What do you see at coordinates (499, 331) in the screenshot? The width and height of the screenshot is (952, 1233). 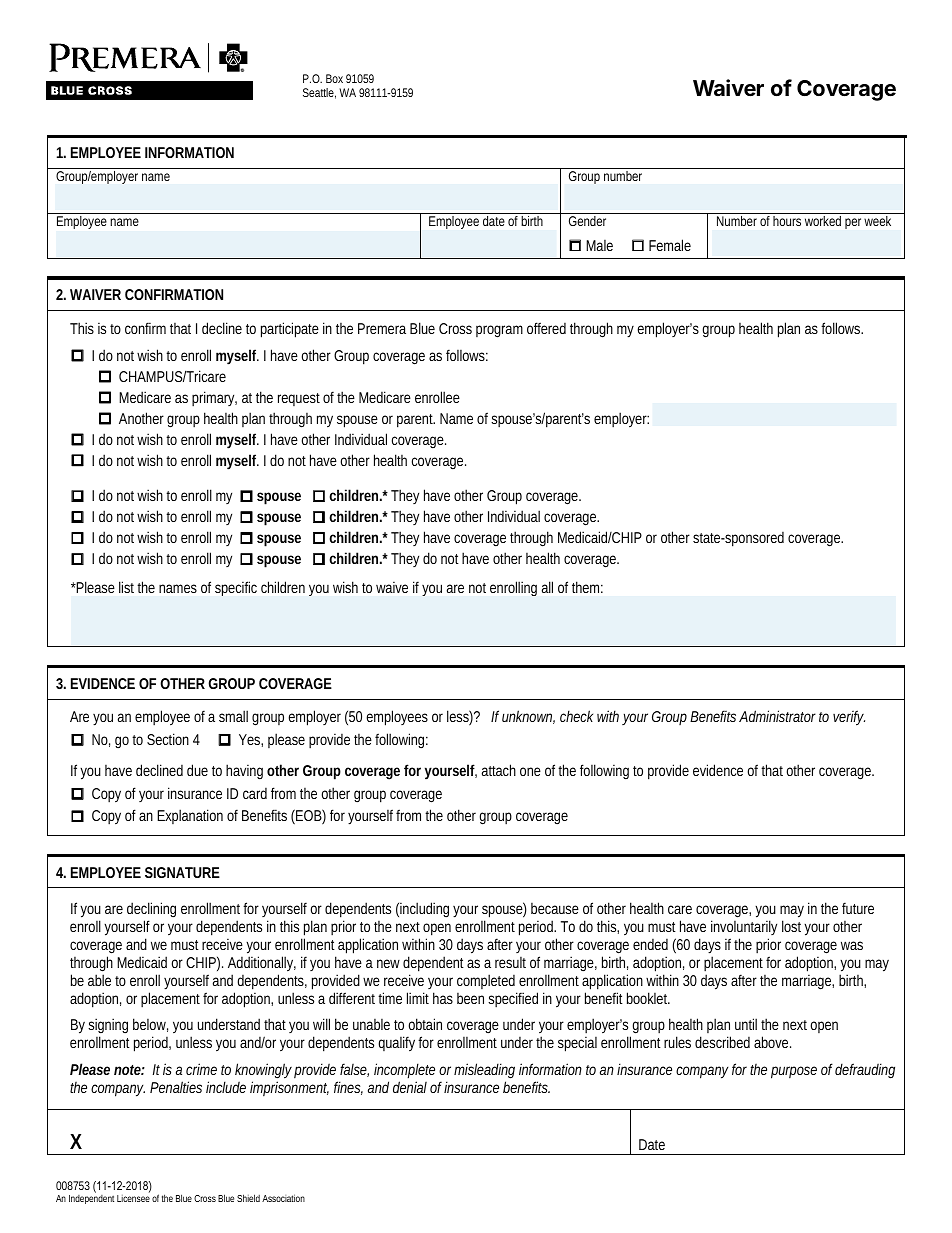 I see `program` at bounding box center [499, 331].
